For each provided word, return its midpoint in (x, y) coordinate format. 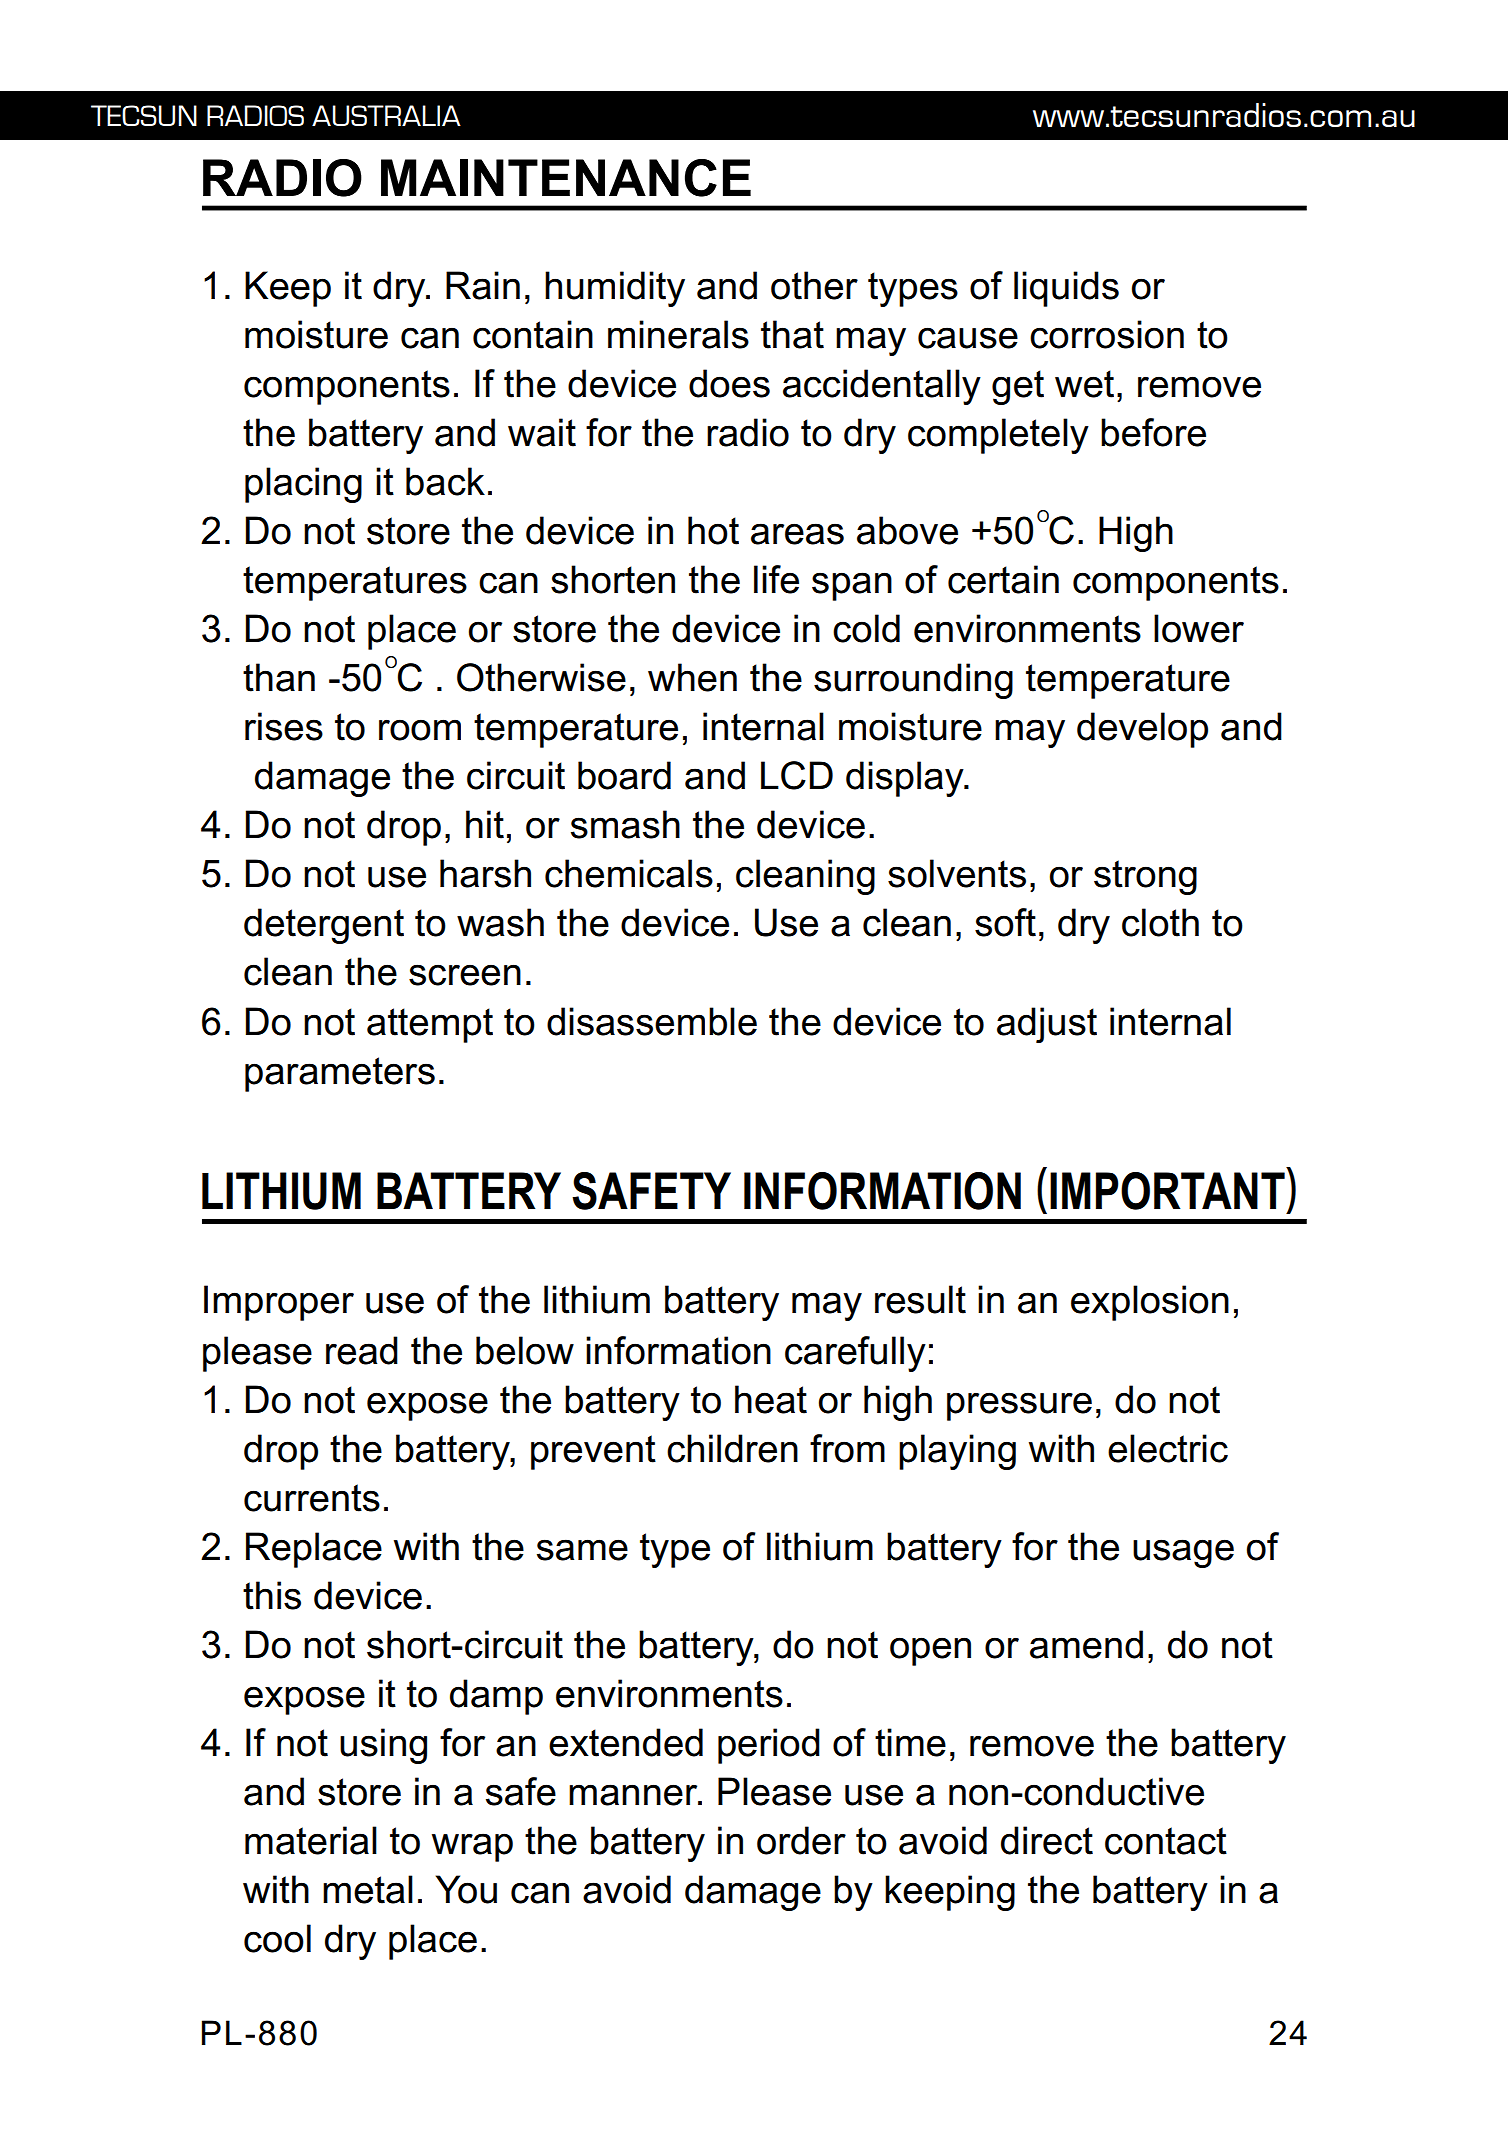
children (732, 1448)
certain (1003, 579)
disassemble (652, 1021)
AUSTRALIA (386, 115)
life (776, 579)
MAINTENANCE (566, 178)
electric (1168, 1448)
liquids (1066, 289)
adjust (1047, 1025)
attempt (430, 1025)
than (279, 677)
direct (1047, 1840)
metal (368, 1889)
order (801, 1840)
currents (312, 1498)
